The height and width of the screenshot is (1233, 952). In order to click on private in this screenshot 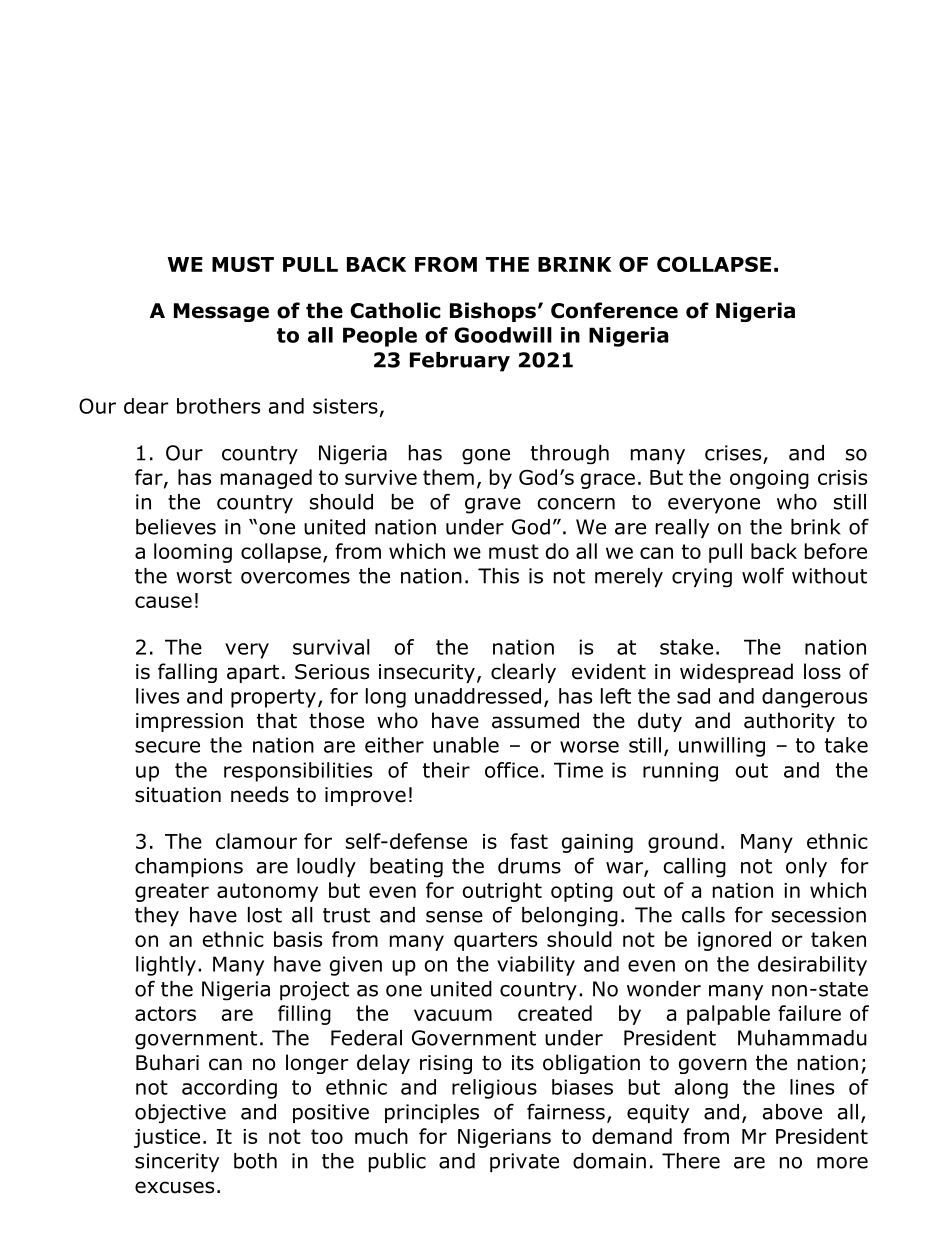, I will do `click(524, 1163)`.
